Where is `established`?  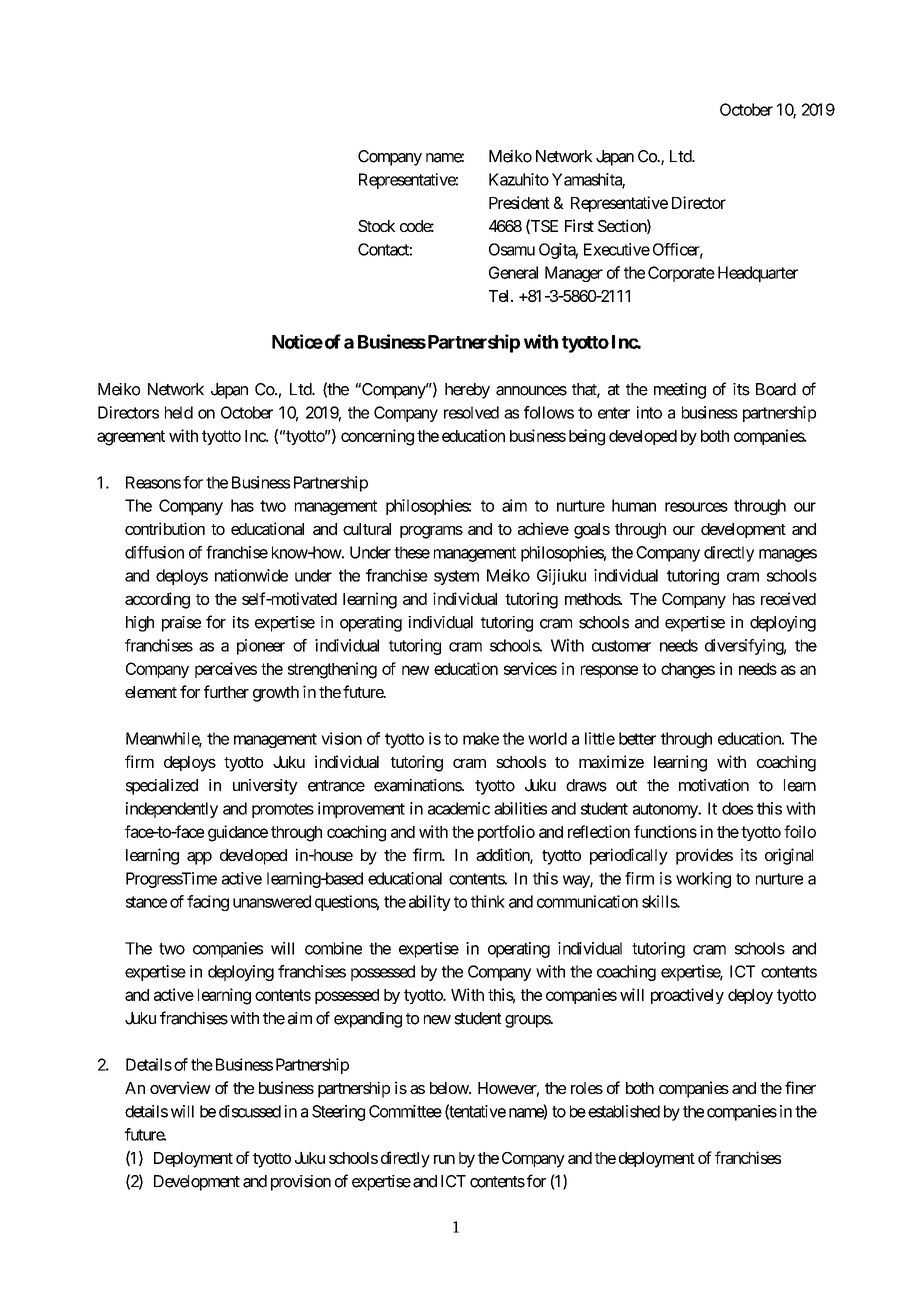
established is located at coordinates (624, 1111).
